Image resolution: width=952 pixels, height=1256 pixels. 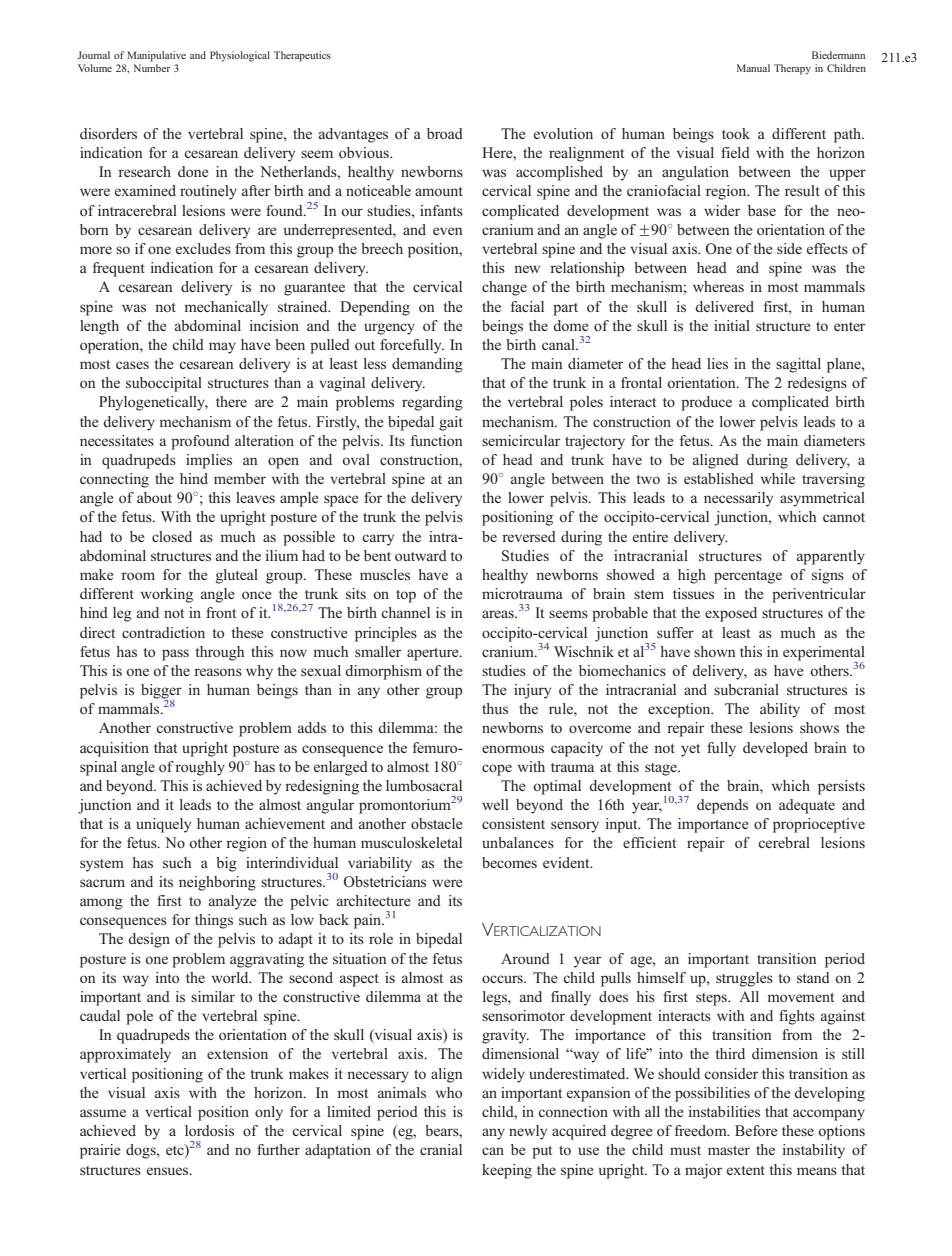 I want to click on Number, so click(x=151, y=68).
